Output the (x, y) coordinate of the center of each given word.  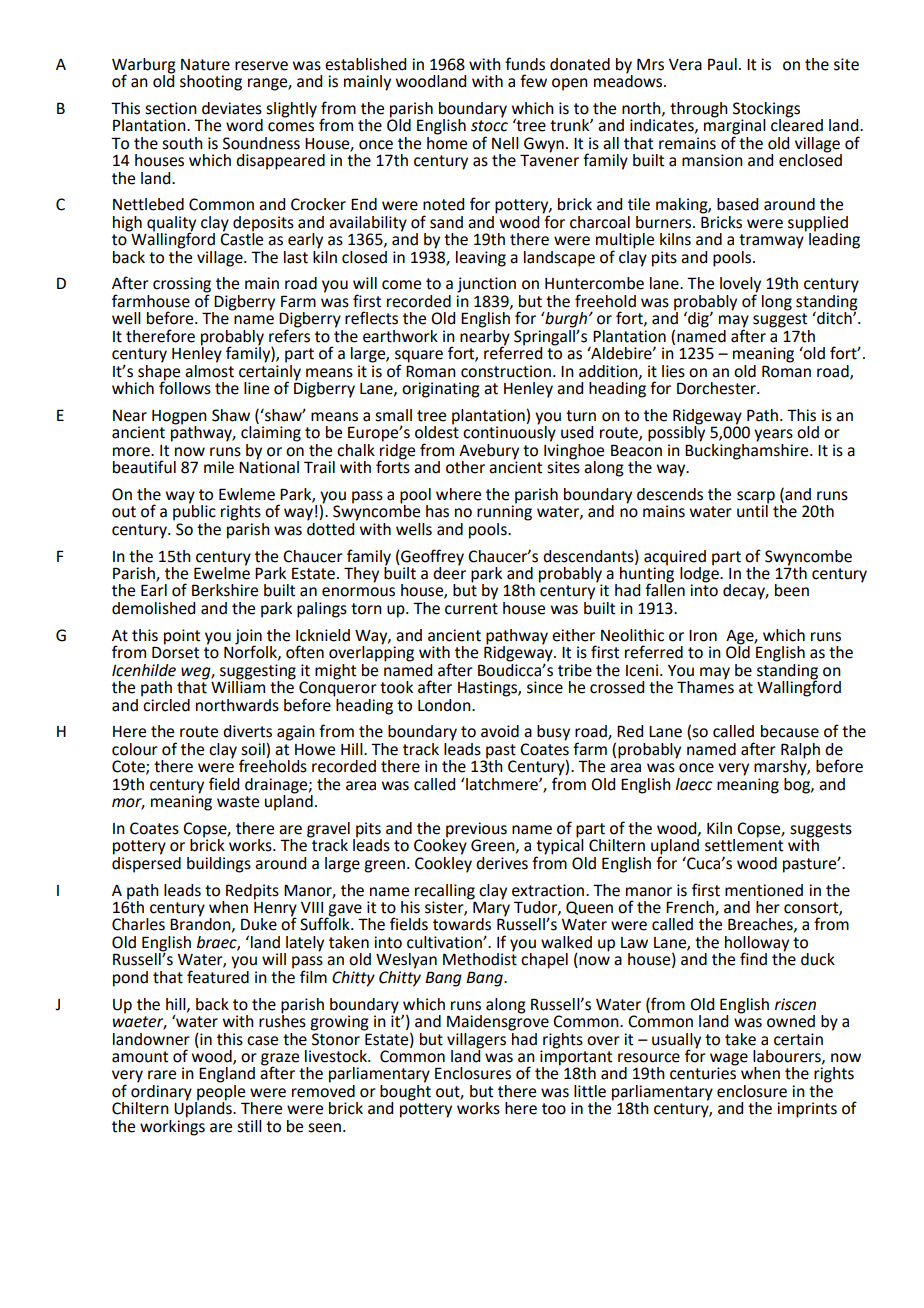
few (533, 81)
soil (253, 749)
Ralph (800, 751)
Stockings (766, 110)
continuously (509, 433)
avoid (500, 731)
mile (219, 467)
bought (405, 1092)
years (773, 435)
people (221, 1092)
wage (729, 1060)
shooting (211, 83)
